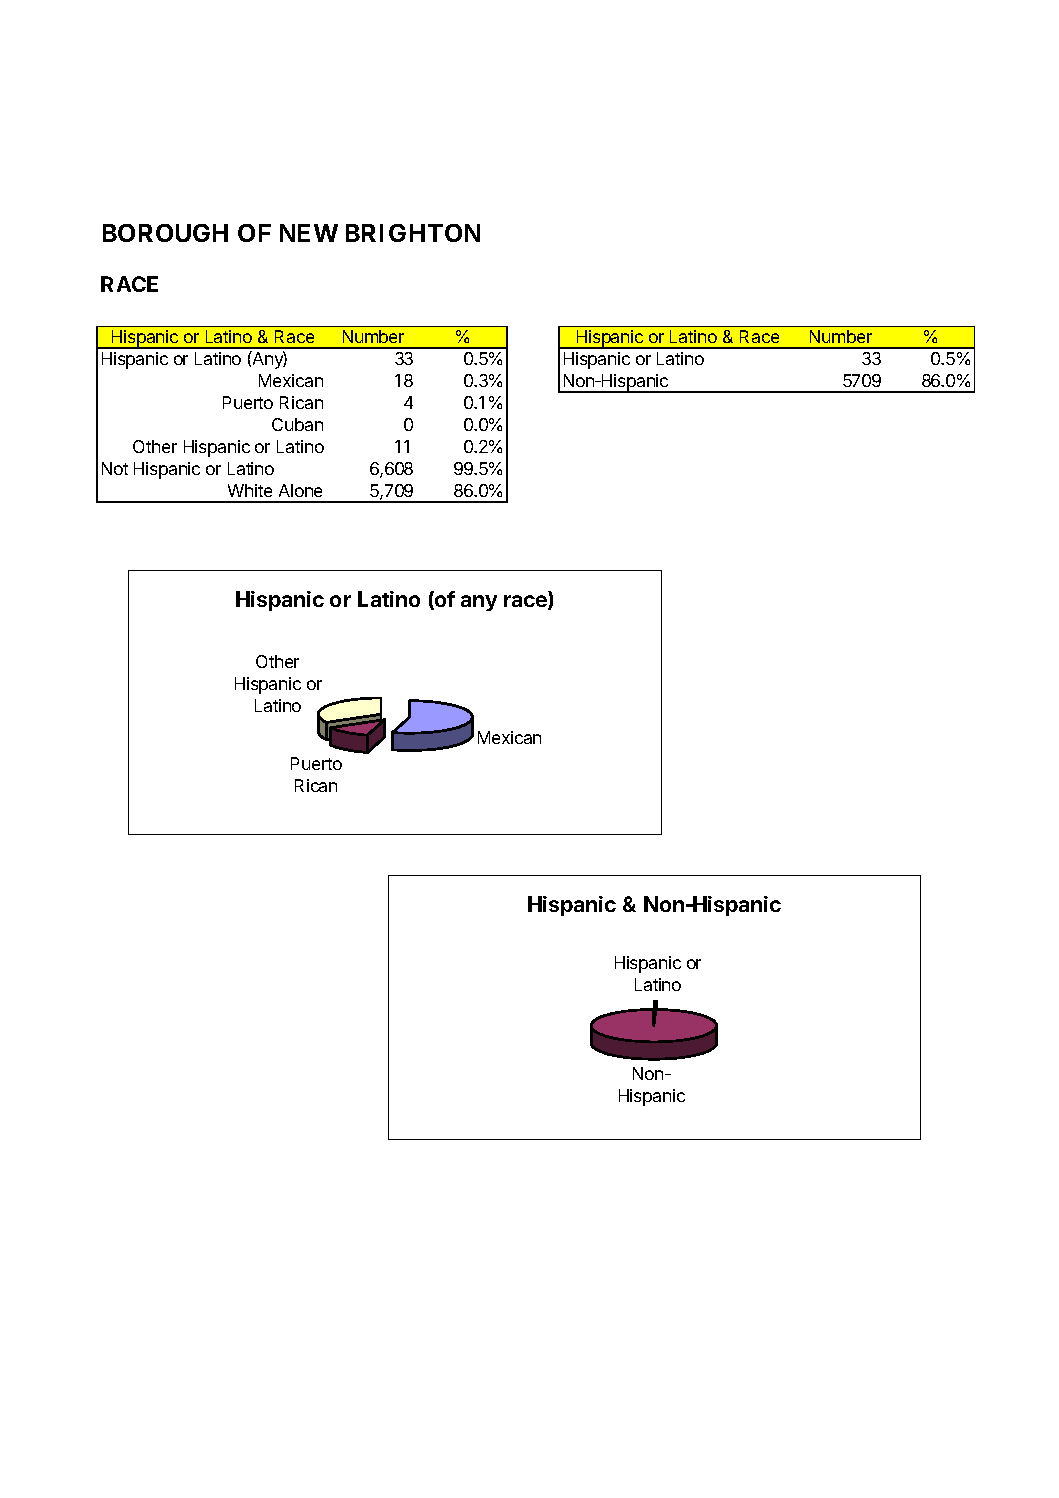  I want to click on Cuban, so click(297, 424).
